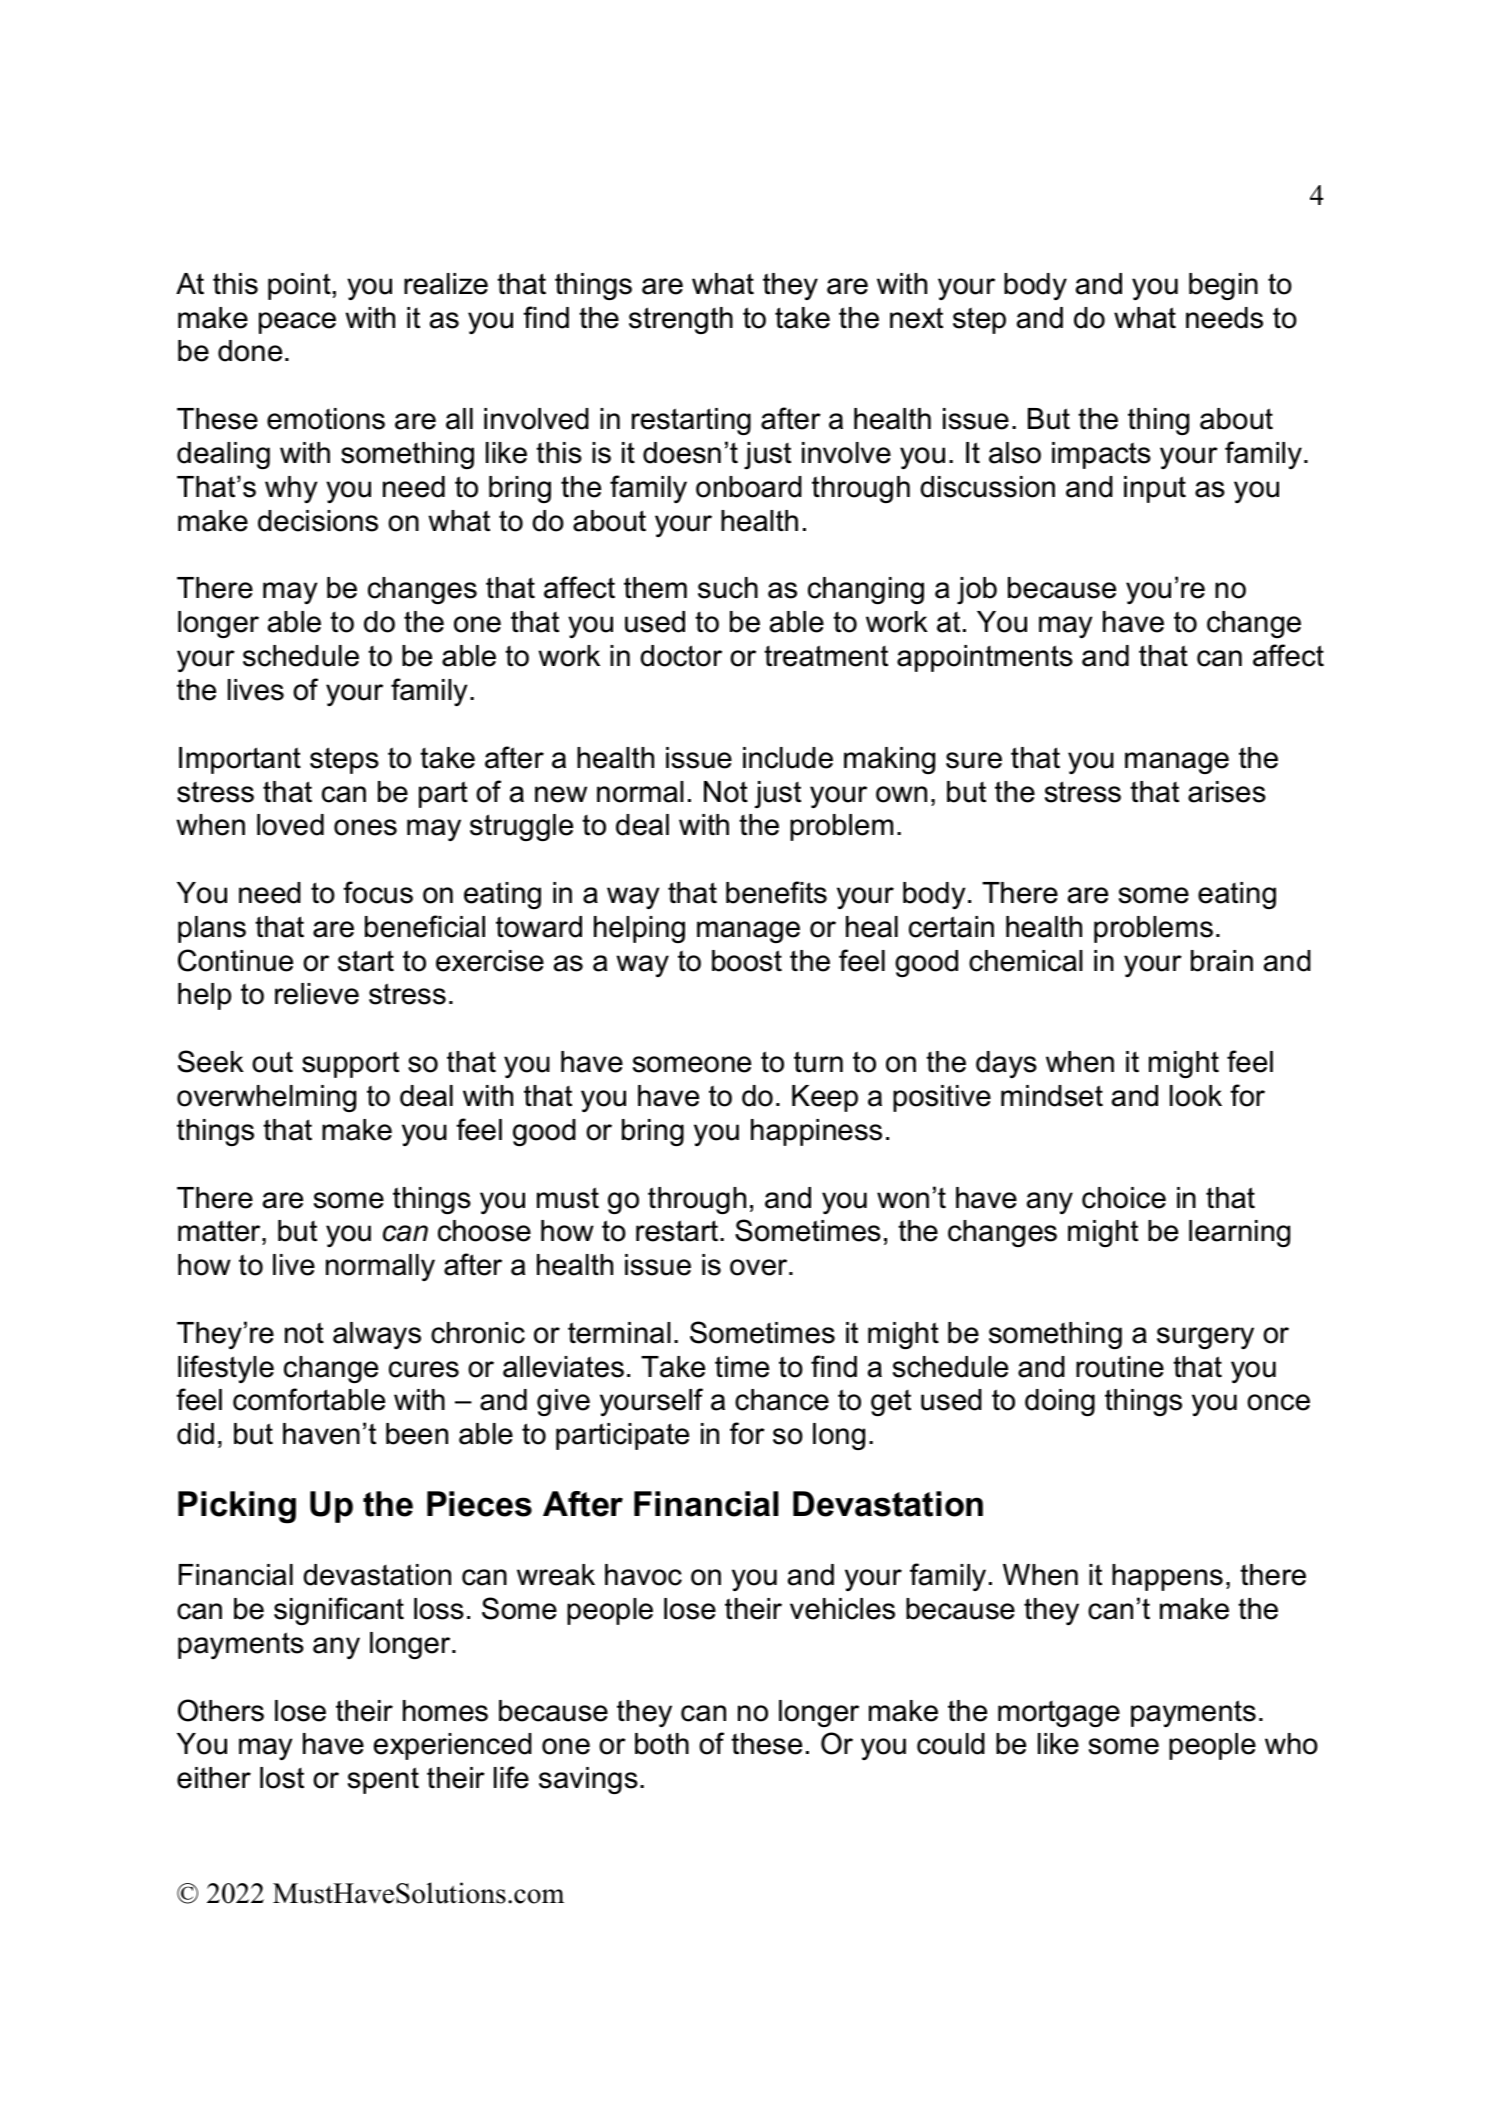 The image size is (1500, 2121). I want to click on support, so click(350, 1065).
